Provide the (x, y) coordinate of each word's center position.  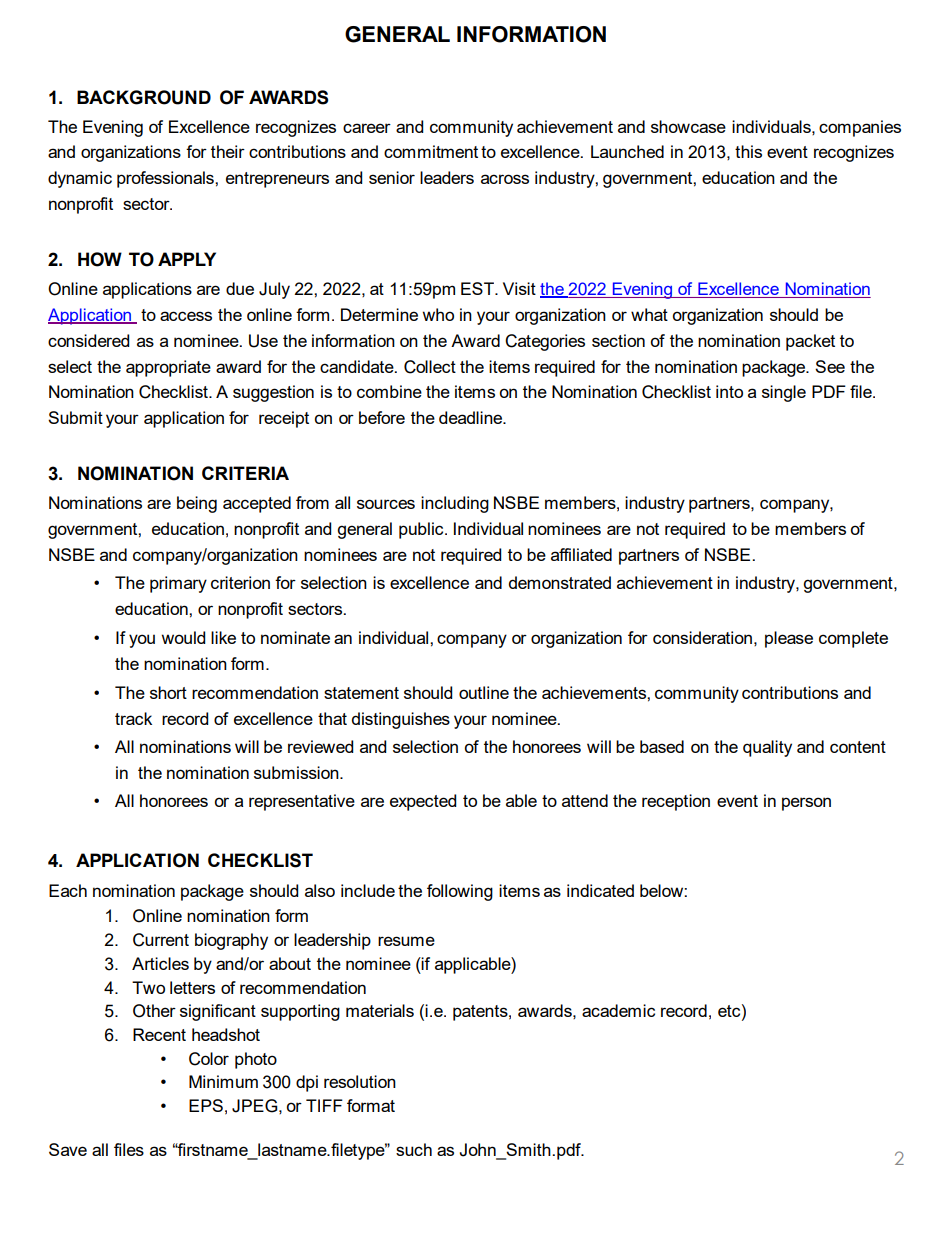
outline (484, 692)
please (789, 639)
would (183, 637)
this (748, 151)
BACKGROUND (144, 97)
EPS (206, 1105)
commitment (431, 151)
